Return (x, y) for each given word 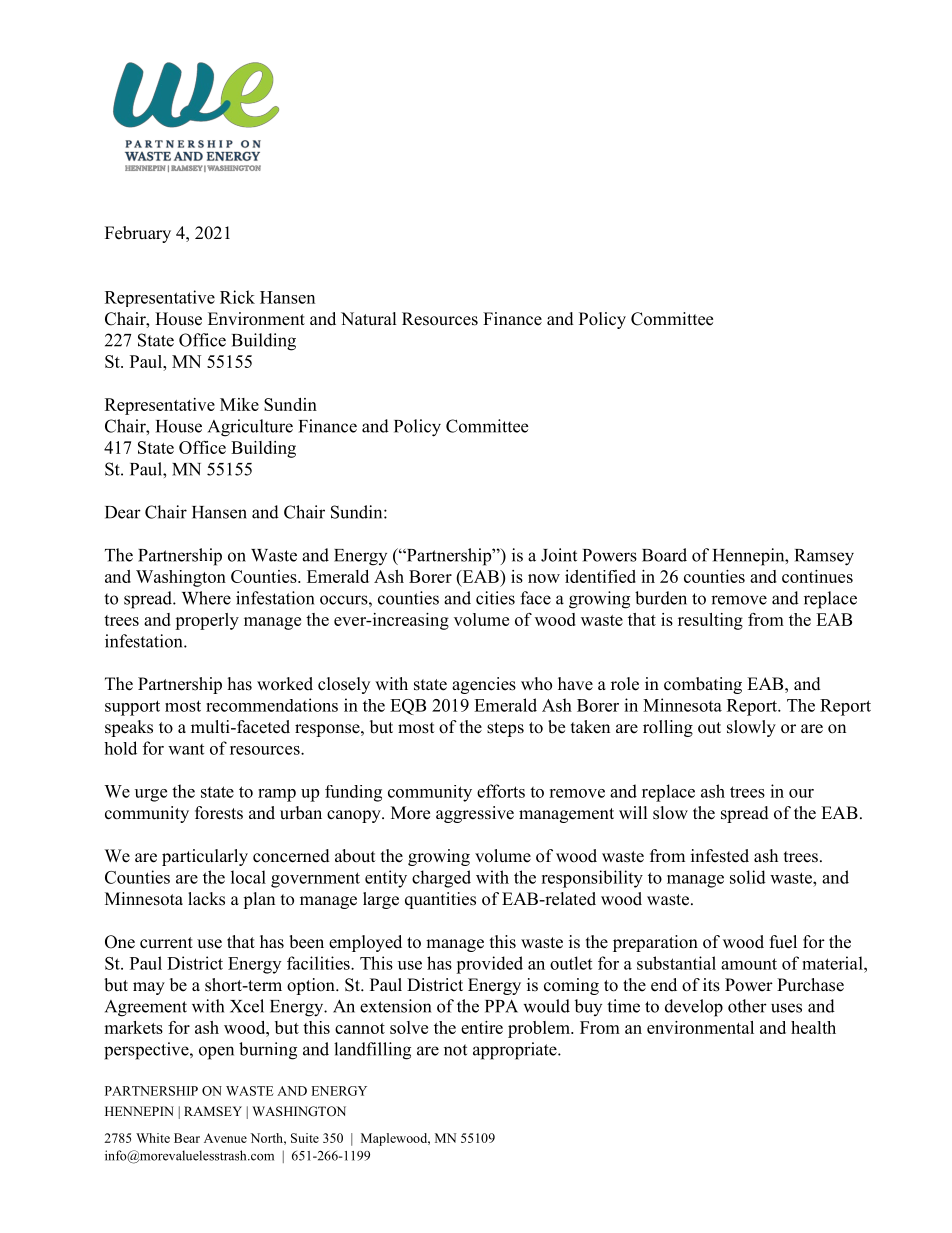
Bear (187, 1138)
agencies (484, 685)
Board (664, 555)
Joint (559, 555)
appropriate (516, 1051)
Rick (237, 297)
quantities (440, 900)
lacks (206, 899)
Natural (369, 319)
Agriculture (250, 428)
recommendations (272, 705)
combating (703, 685)
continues (817, 576)
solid (748, 877)
